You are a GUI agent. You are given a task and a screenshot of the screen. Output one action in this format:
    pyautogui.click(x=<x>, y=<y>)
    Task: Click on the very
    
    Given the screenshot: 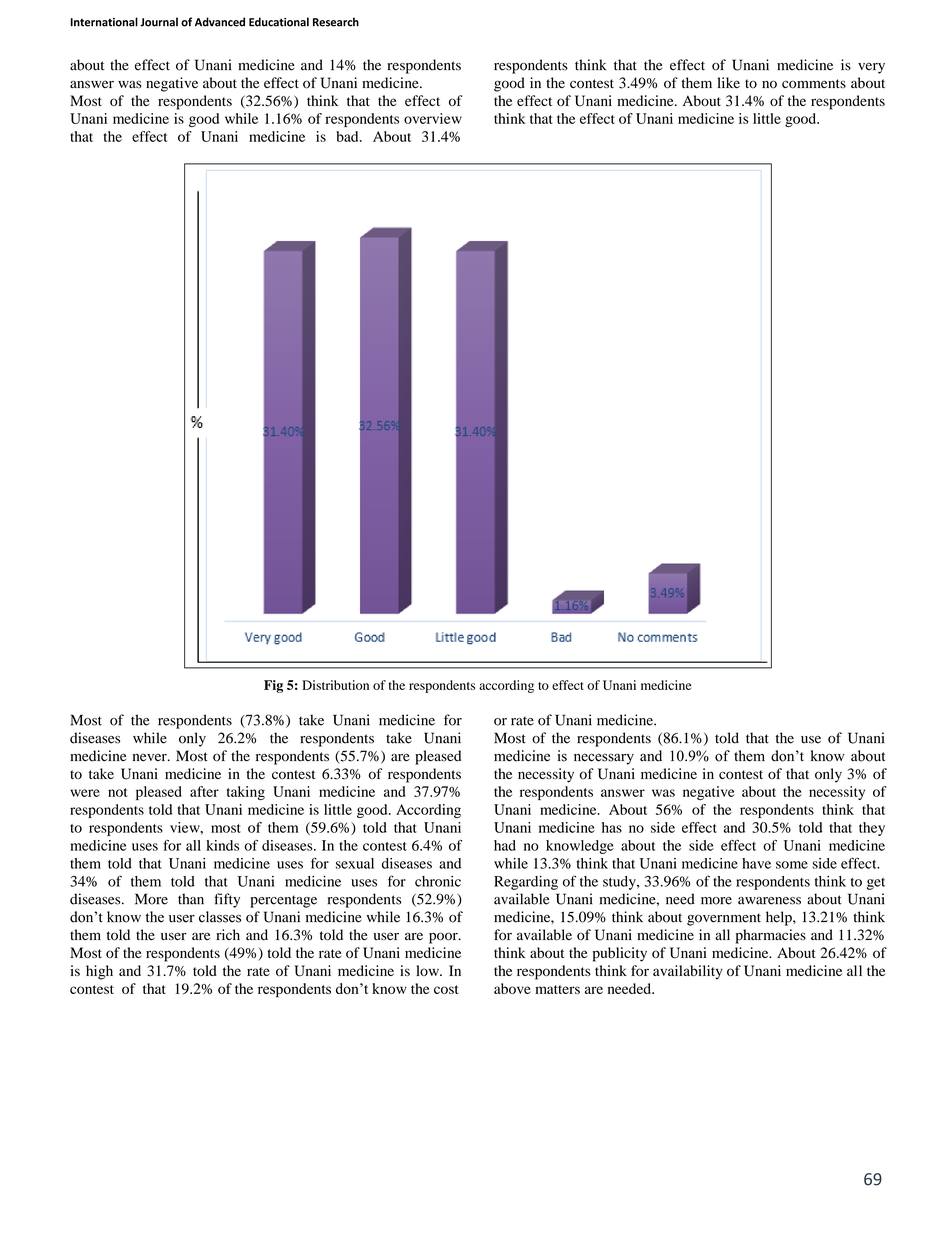 What is the action you would take?
    pyautogui.click(x=871, y=68)
